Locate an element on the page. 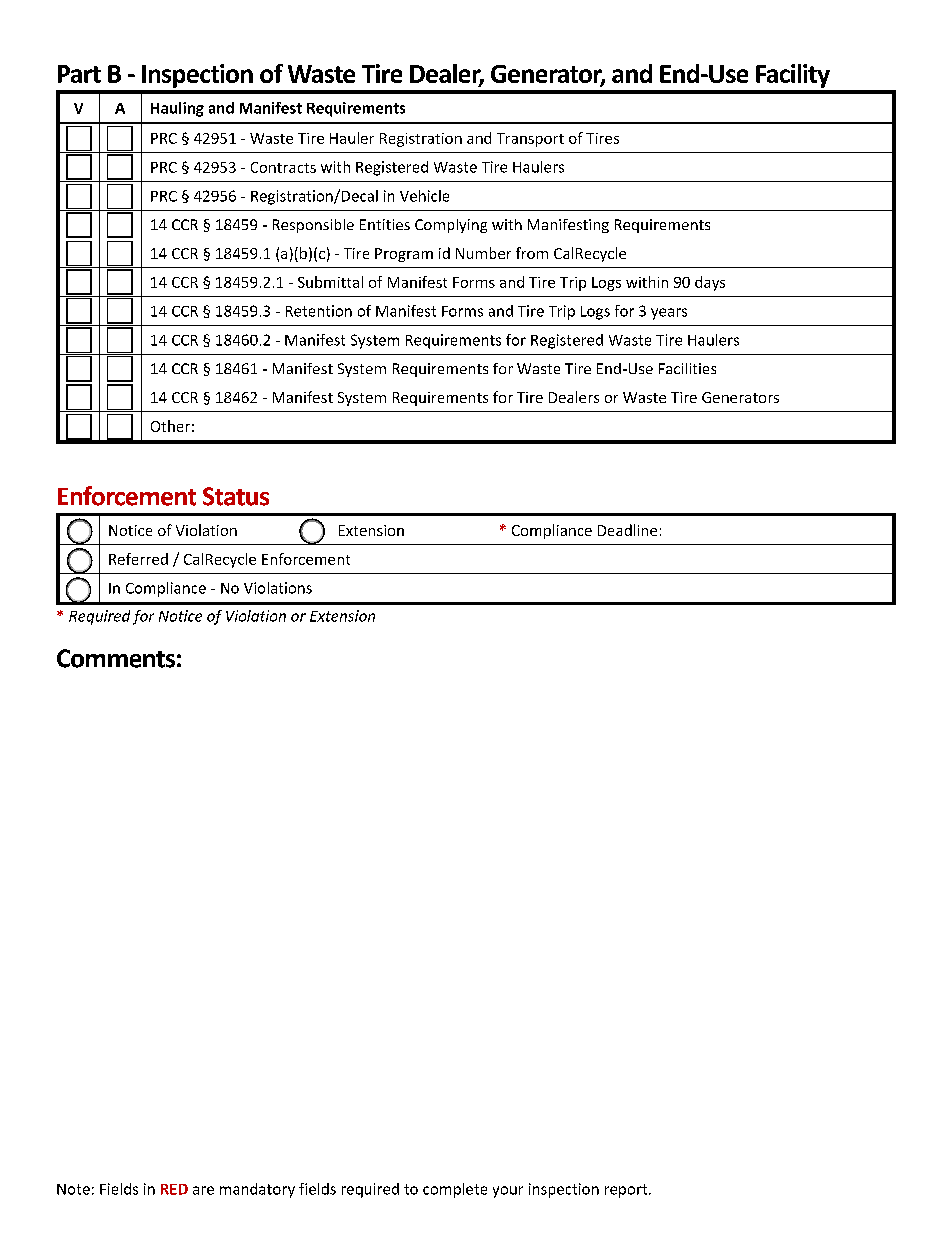  report is located at coordinates (627, 1191).
